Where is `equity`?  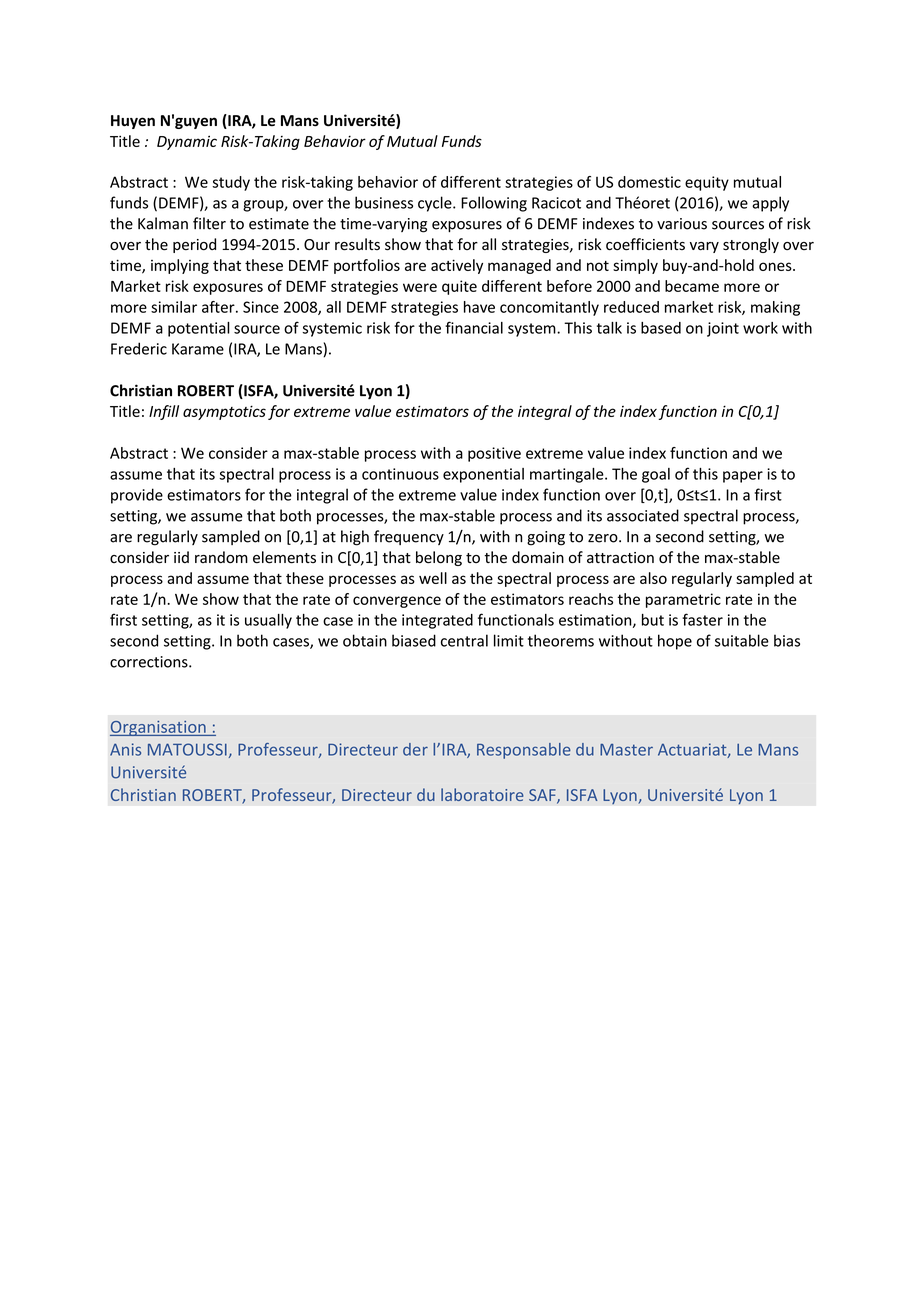
equity is located at coordinates (707, 183).
